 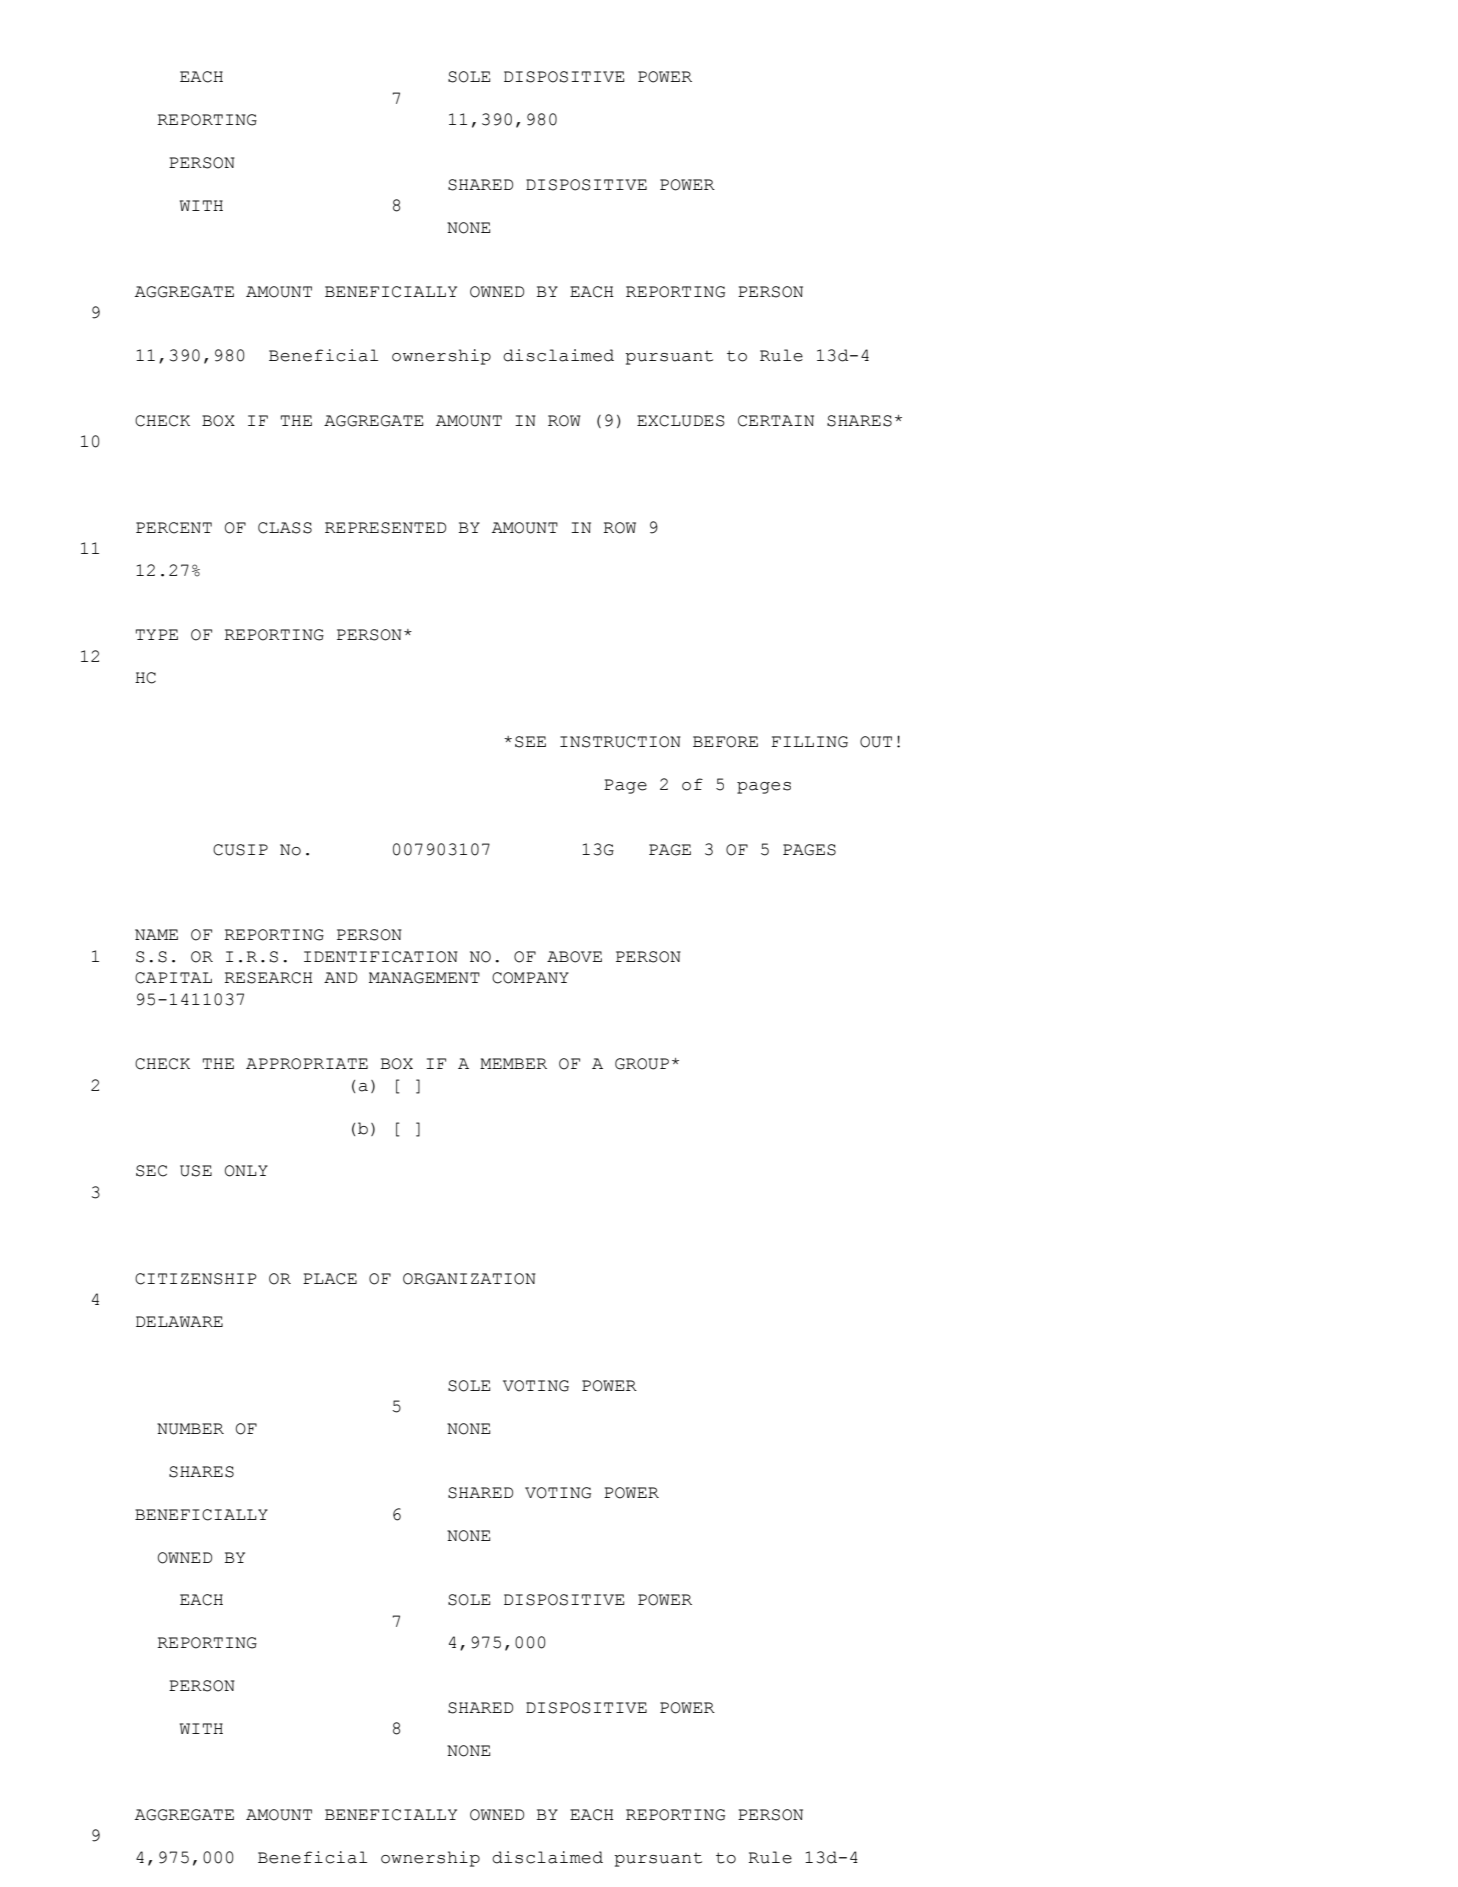 I want to click on CLASS, so click(x=285, y=528).
